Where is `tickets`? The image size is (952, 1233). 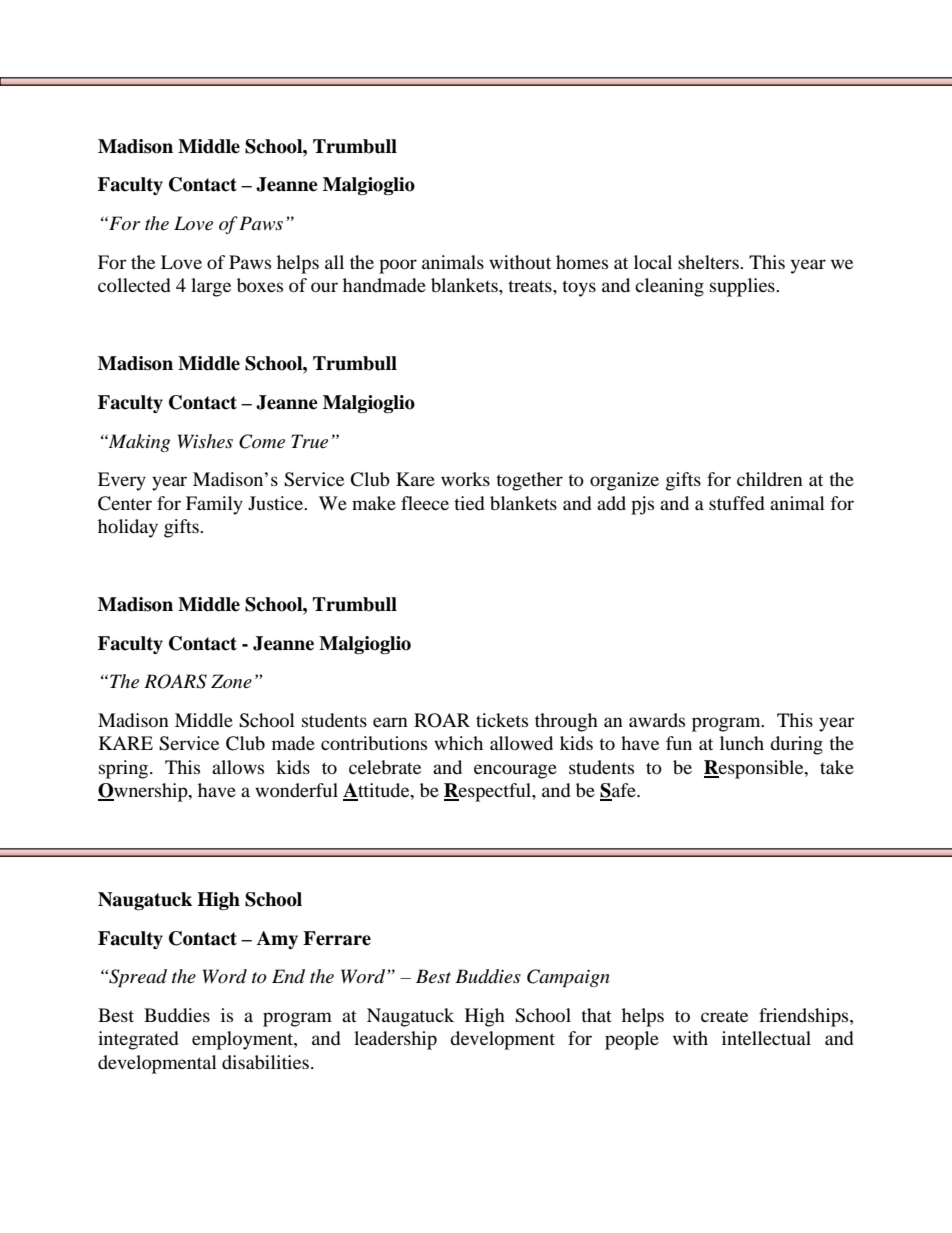 tickets is located at coordinates (502, 720).
